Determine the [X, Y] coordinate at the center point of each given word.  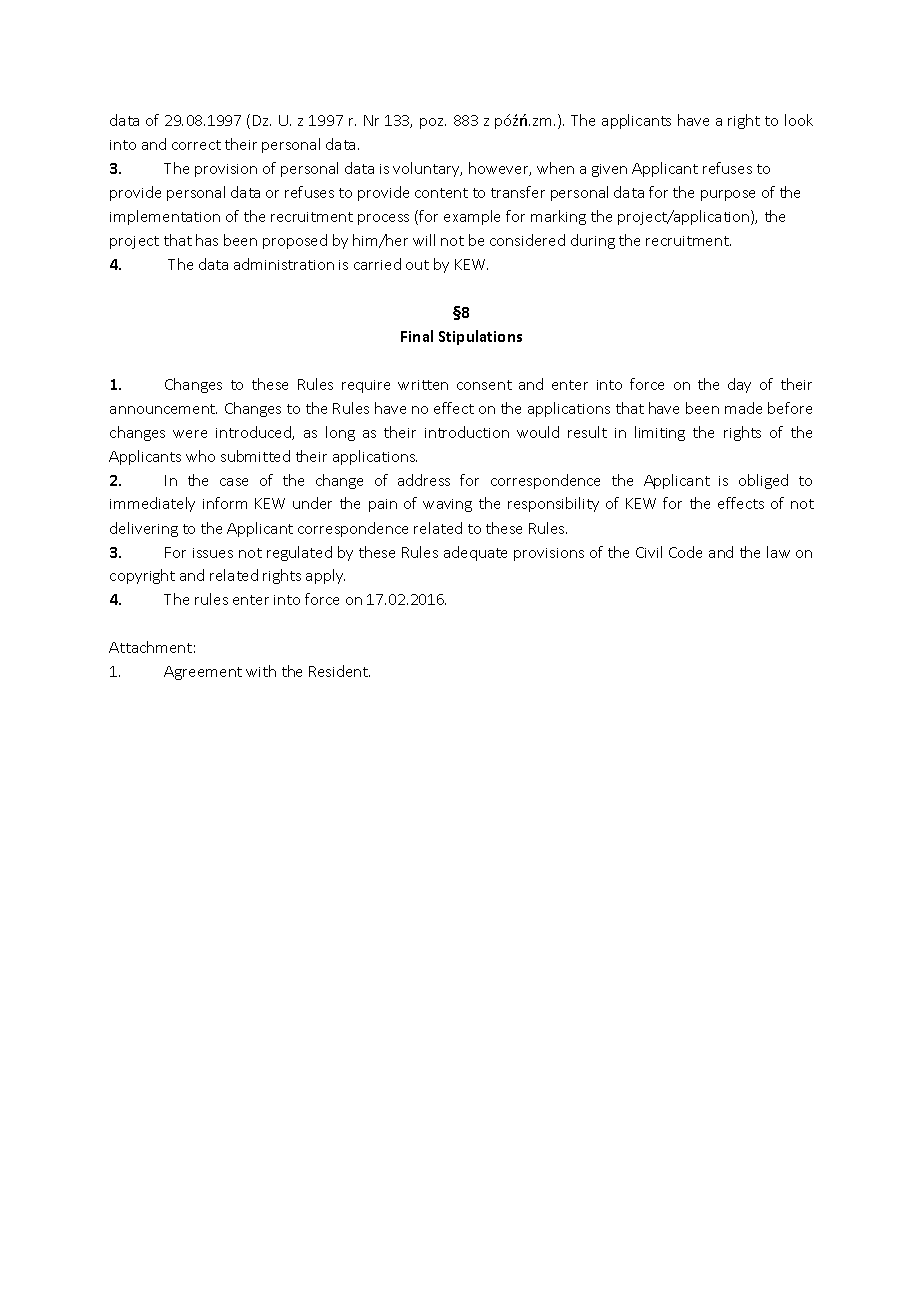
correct [196, 145]
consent [484, 385]
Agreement [203, 673]
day [739, 385]
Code [685, 552]
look [799, 120]
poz [433, 123]
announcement [163, 409]
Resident [339, 671]
